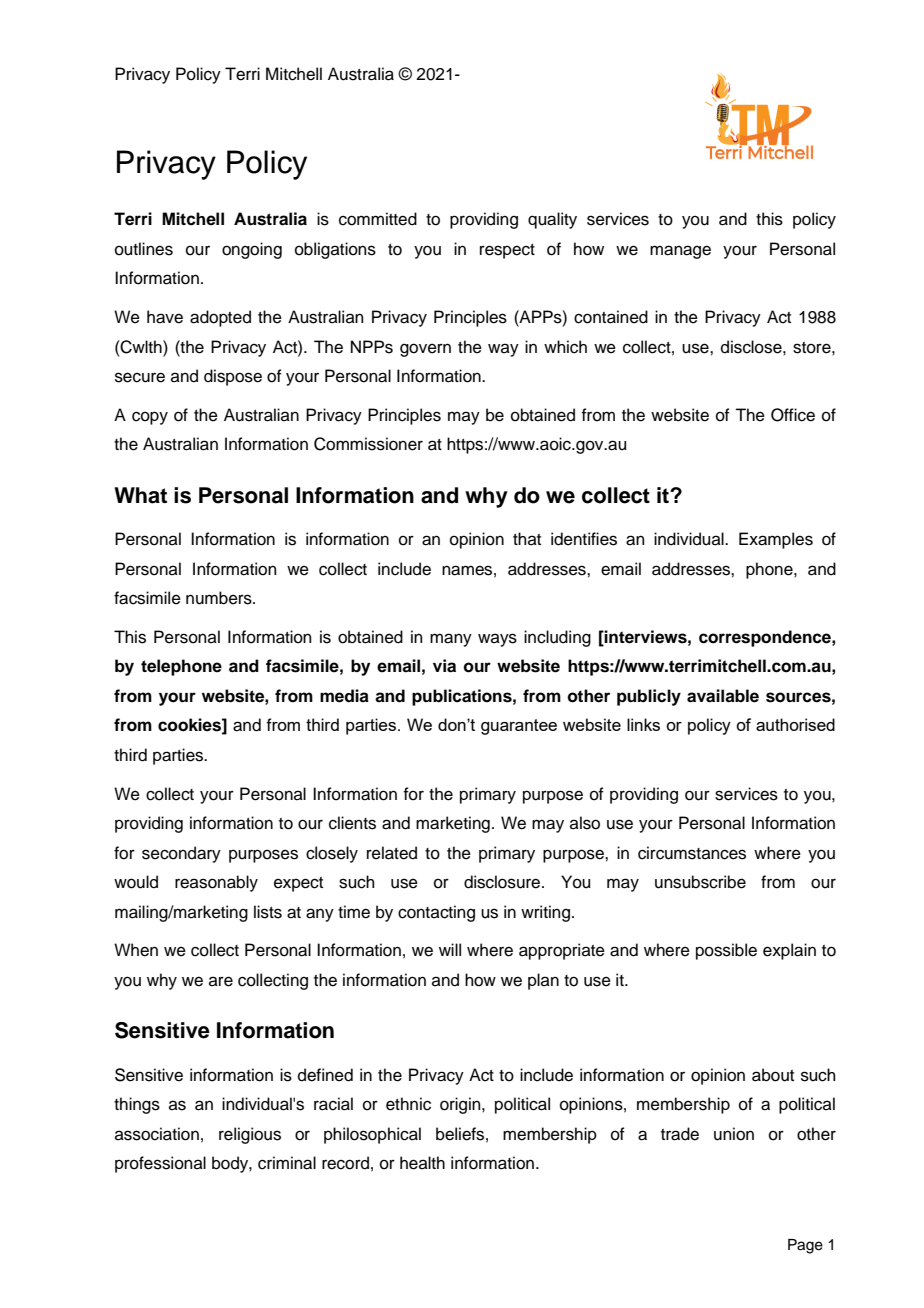 The image size is (924, 1308). I want to click on union, so click(734, 1134).
